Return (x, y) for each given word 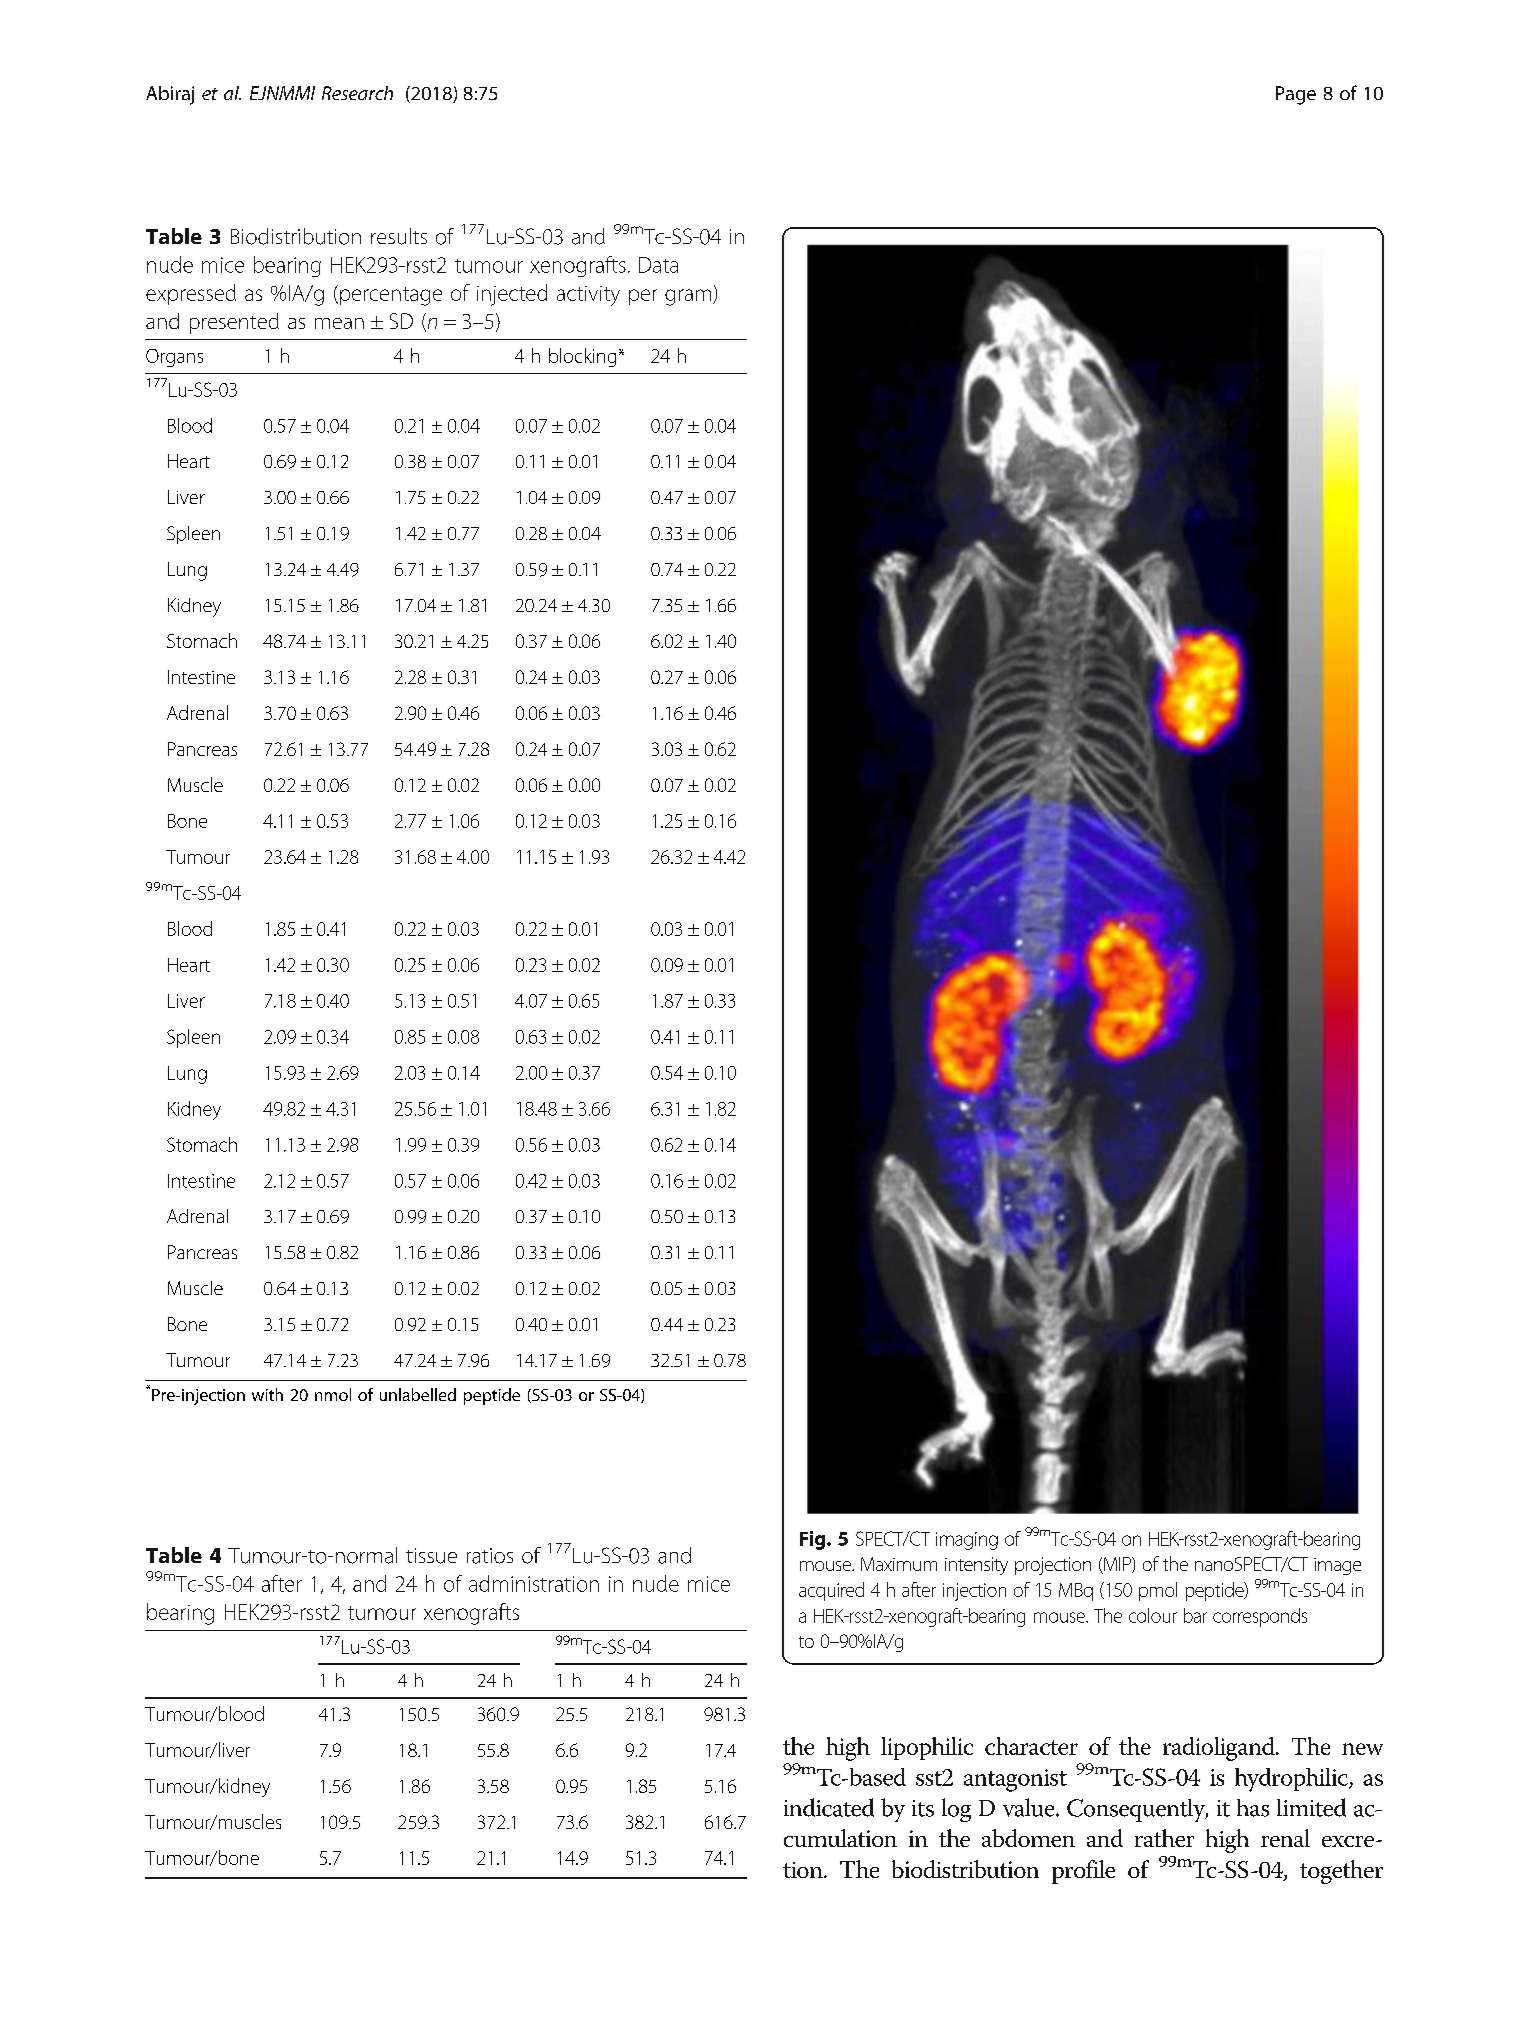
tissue (431, 1556)
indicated (829, 1807)
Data (658, 265)
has (1253, 1808)
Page (1296, 95)
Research (357, 93)
